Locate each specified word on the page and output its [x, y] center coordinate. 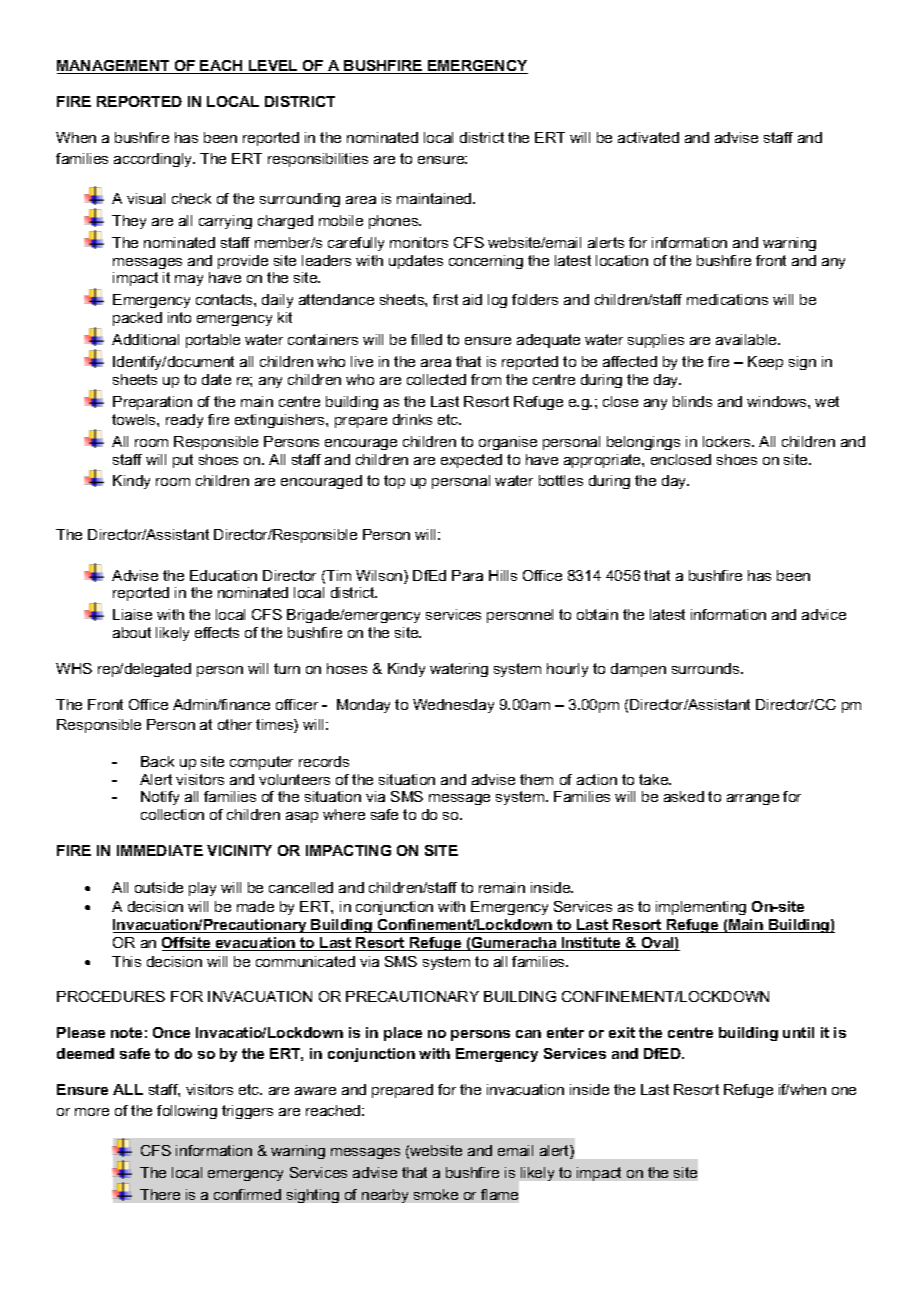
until [798, 1032]
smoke [436, 1194]
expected [471, 461]
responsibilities [318, 160]
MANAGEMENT [114, 67]
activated [648, 137]
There [160, 1194]
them [536, 779]
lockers [728, 441]
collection [172, 814]
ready [184, 421]
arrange [753, 799]
